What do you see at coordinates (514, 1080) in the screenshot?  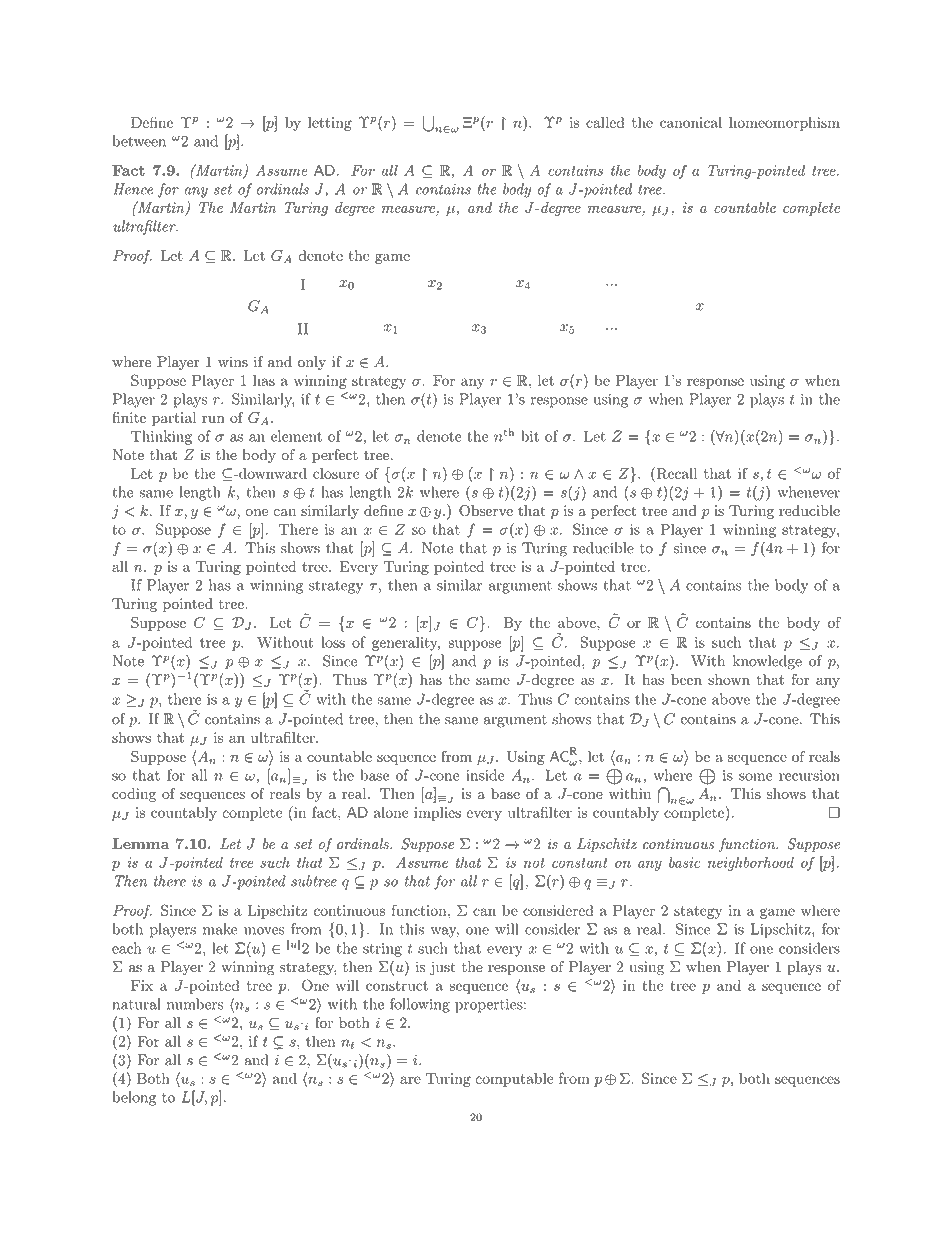 I see `computable` at bounding box center [514, 1080].
